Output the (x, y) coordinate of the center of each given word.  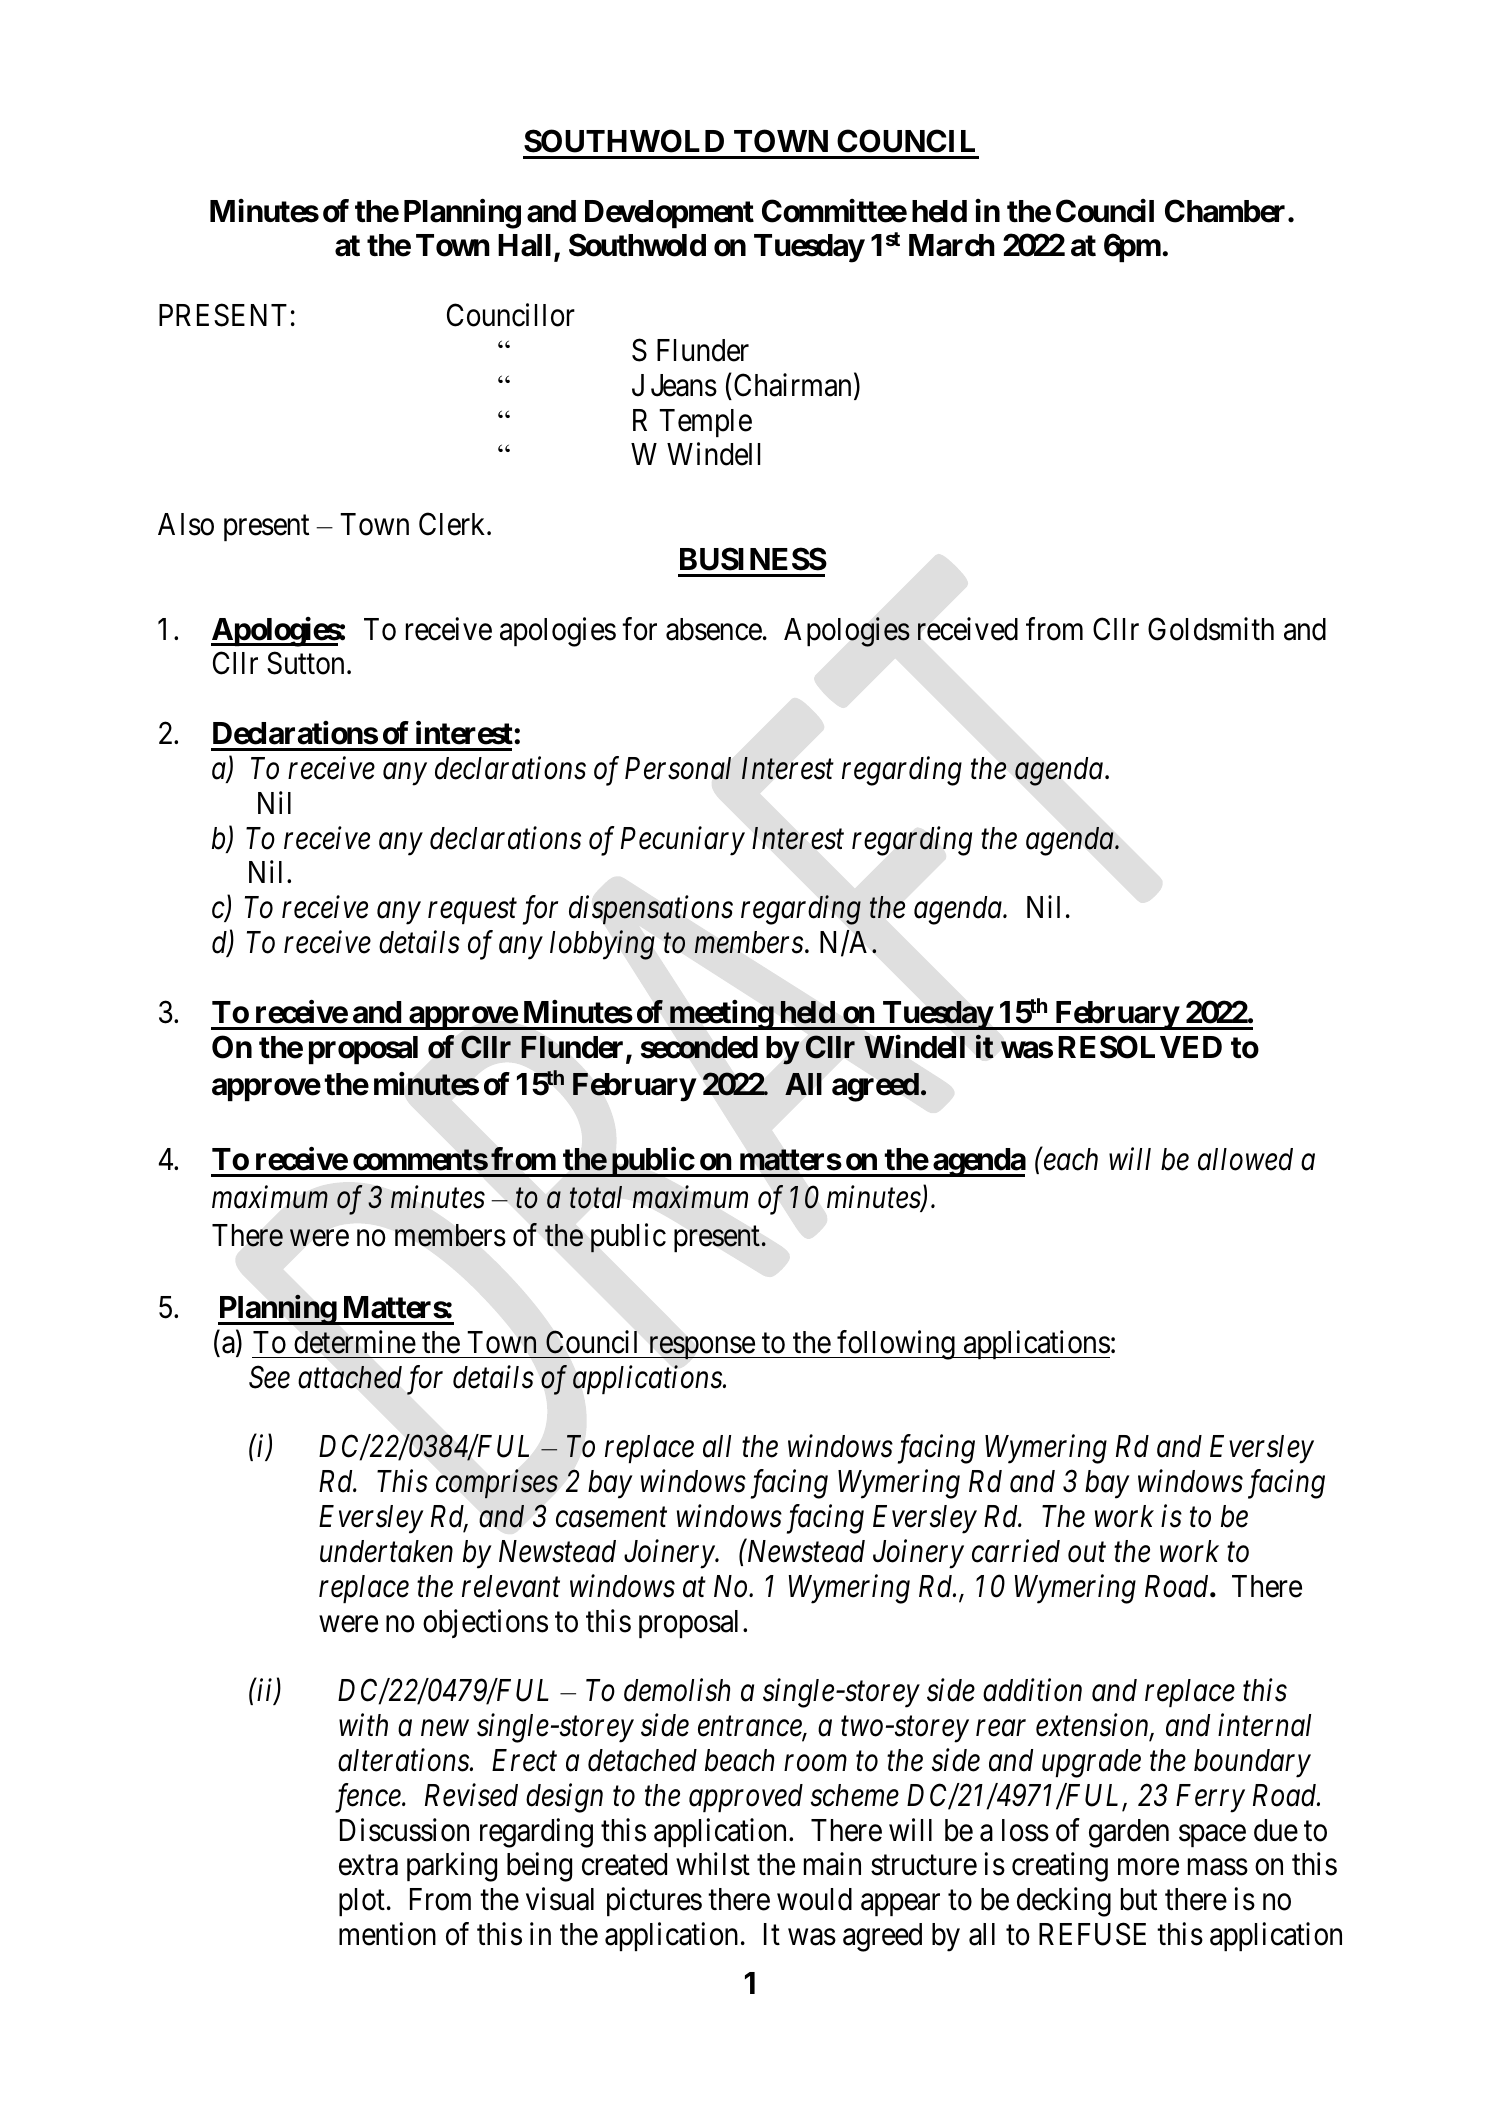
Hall (524, 245)
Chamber (1227, 211)
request (472, 912)
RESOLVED (1140, 1047)
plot (362, 1902)
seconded (699, 1047)
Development (669, 214)
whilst (713, 1864)
